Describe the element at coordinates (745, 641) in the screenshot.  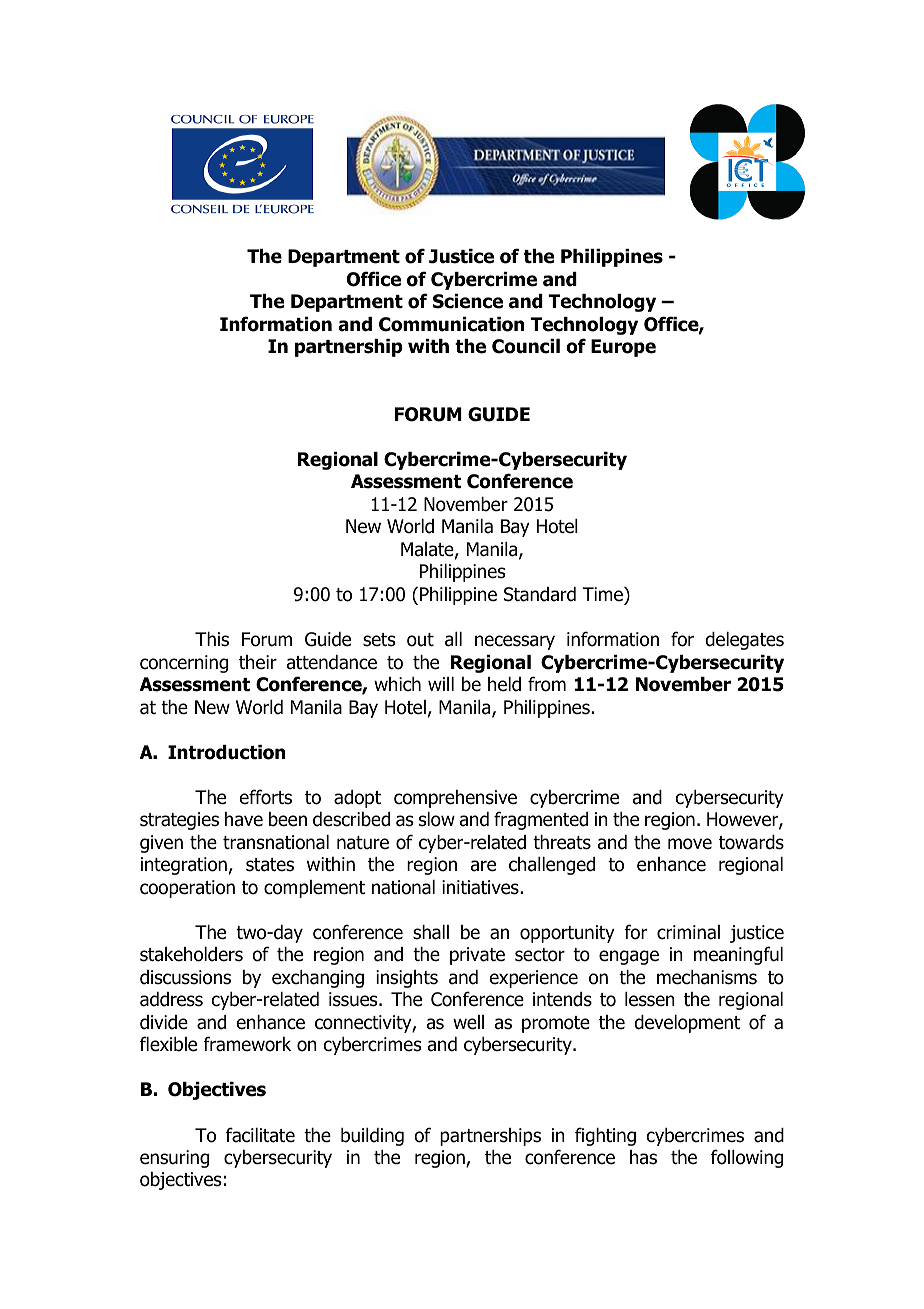
I see `delegates` at that location.
